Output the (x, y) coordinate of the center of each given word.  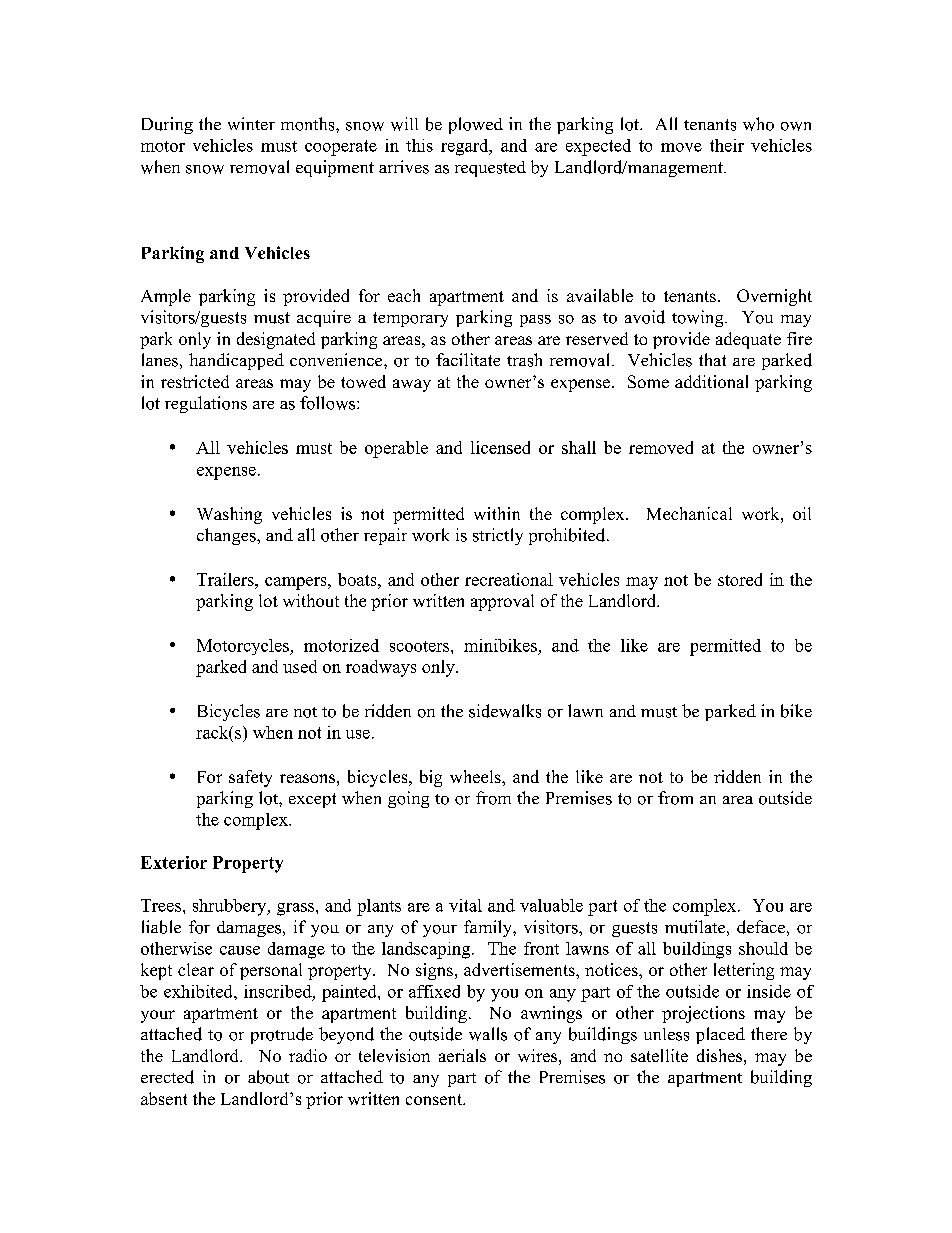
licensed (500, 447)
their (727, 145)
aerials (462, 1055)
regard (466, 147)
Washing (229, 515)
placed (720, 1035)
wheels (476, 776)
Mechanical (689, 513)
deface (761, 927)
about (268, 1077)
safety (250, 778)
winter (251, 123)
